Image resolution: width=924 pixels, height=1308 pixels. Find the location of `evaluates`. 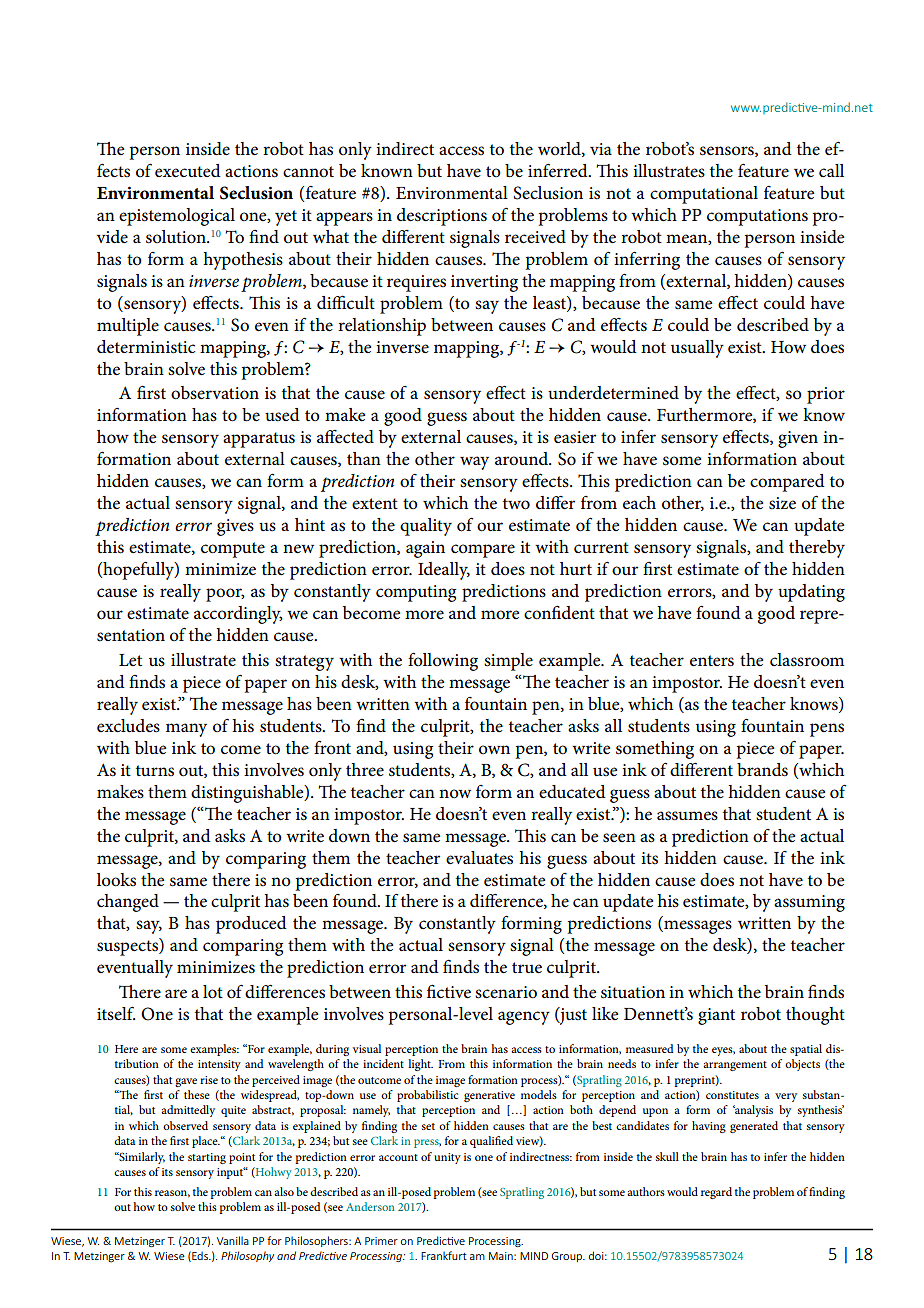

evaluates is located at coordinates (479, 858).
